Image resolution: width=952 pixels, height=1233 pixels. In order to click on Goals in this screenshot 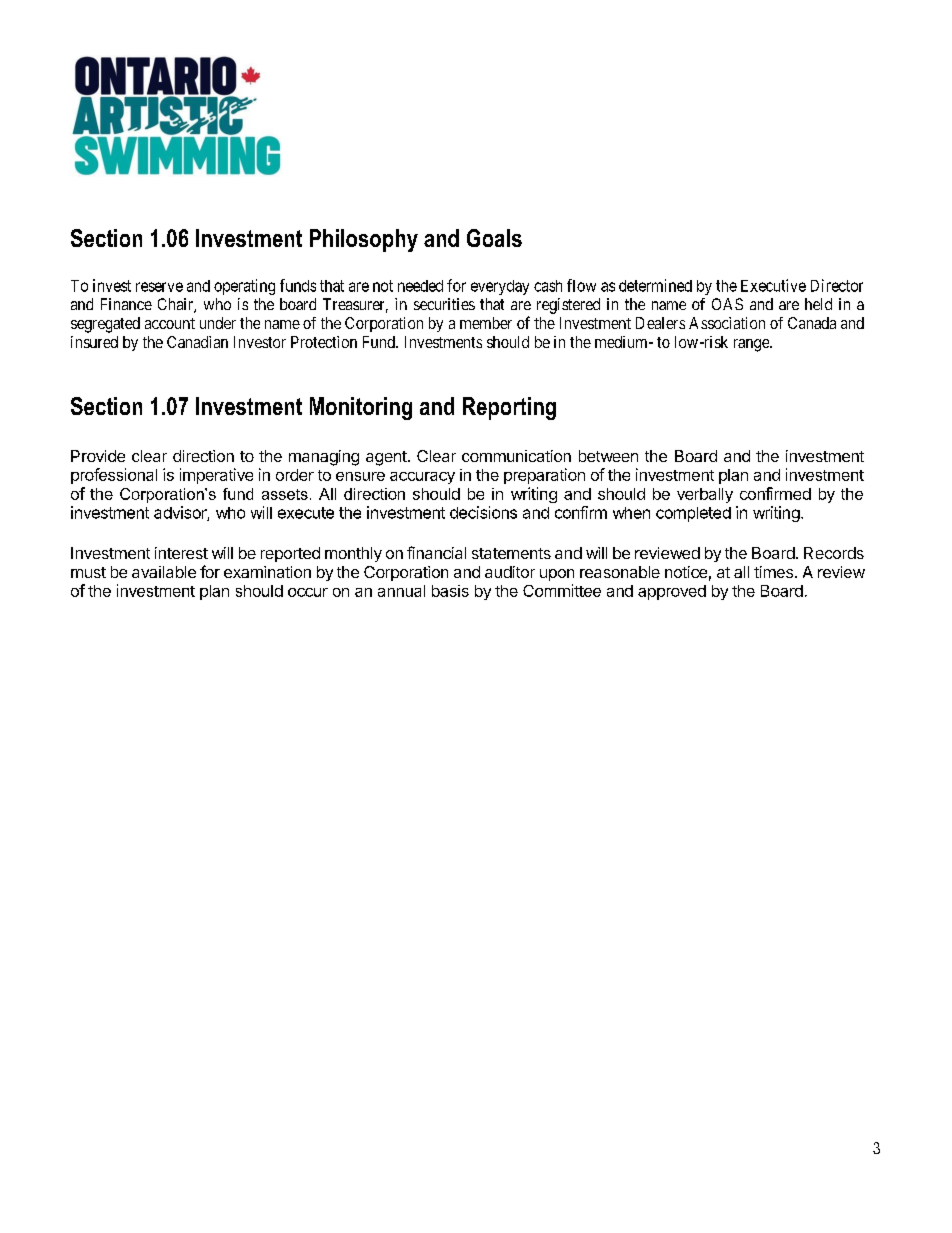, I will do `click(494, 238)`.
